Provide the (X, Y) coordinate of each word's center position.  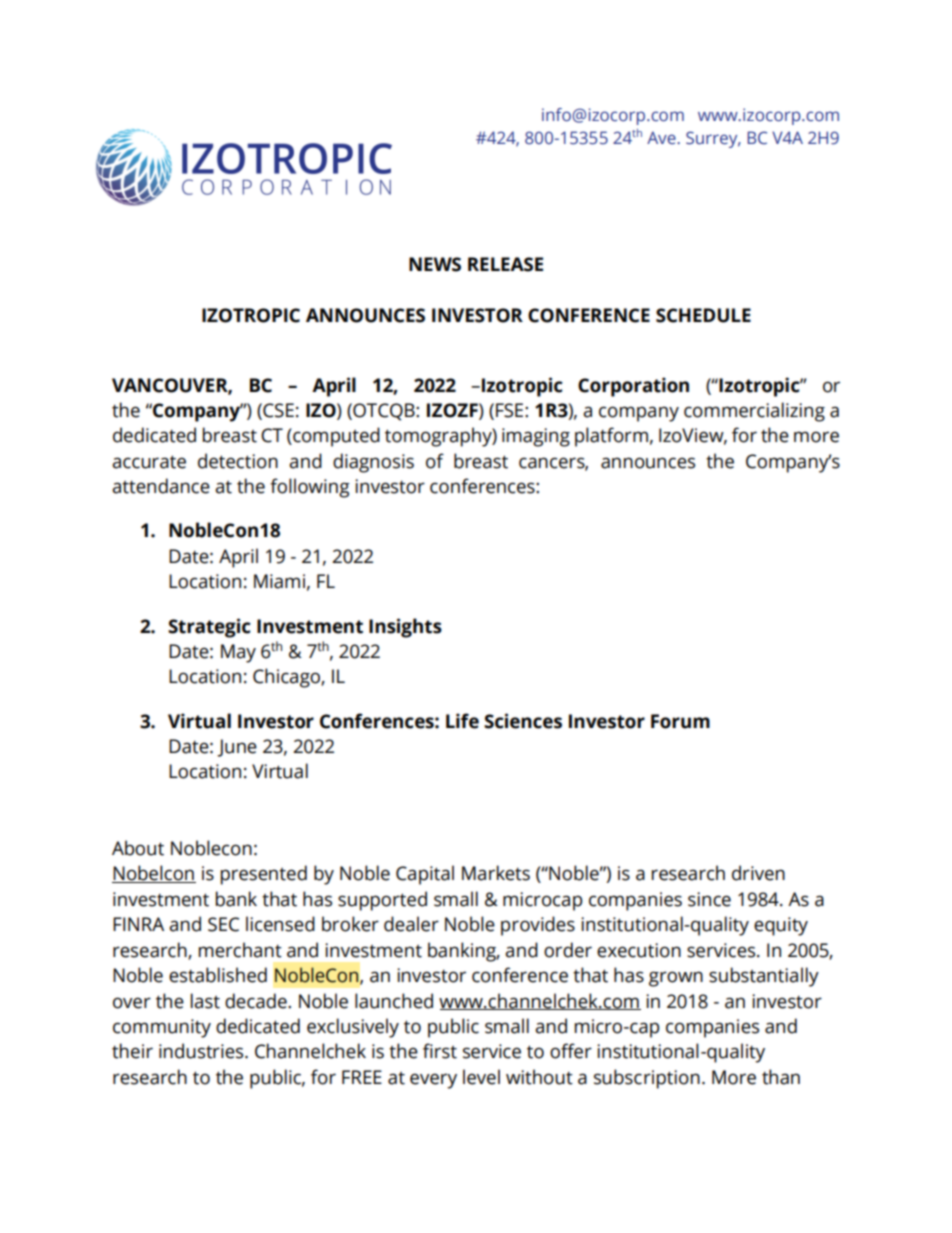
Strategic (209, 628)
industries (202, 1051)
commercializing (754, 412)
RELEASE (505, 264)
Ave (662, 138)
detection (238, 461)
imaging (536, 437)
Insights (405, 628)
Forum (680, 721)
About (138, 848)
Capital (425, 875)
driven (758, 873)
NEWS (435, 264)
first (440, 1051)
